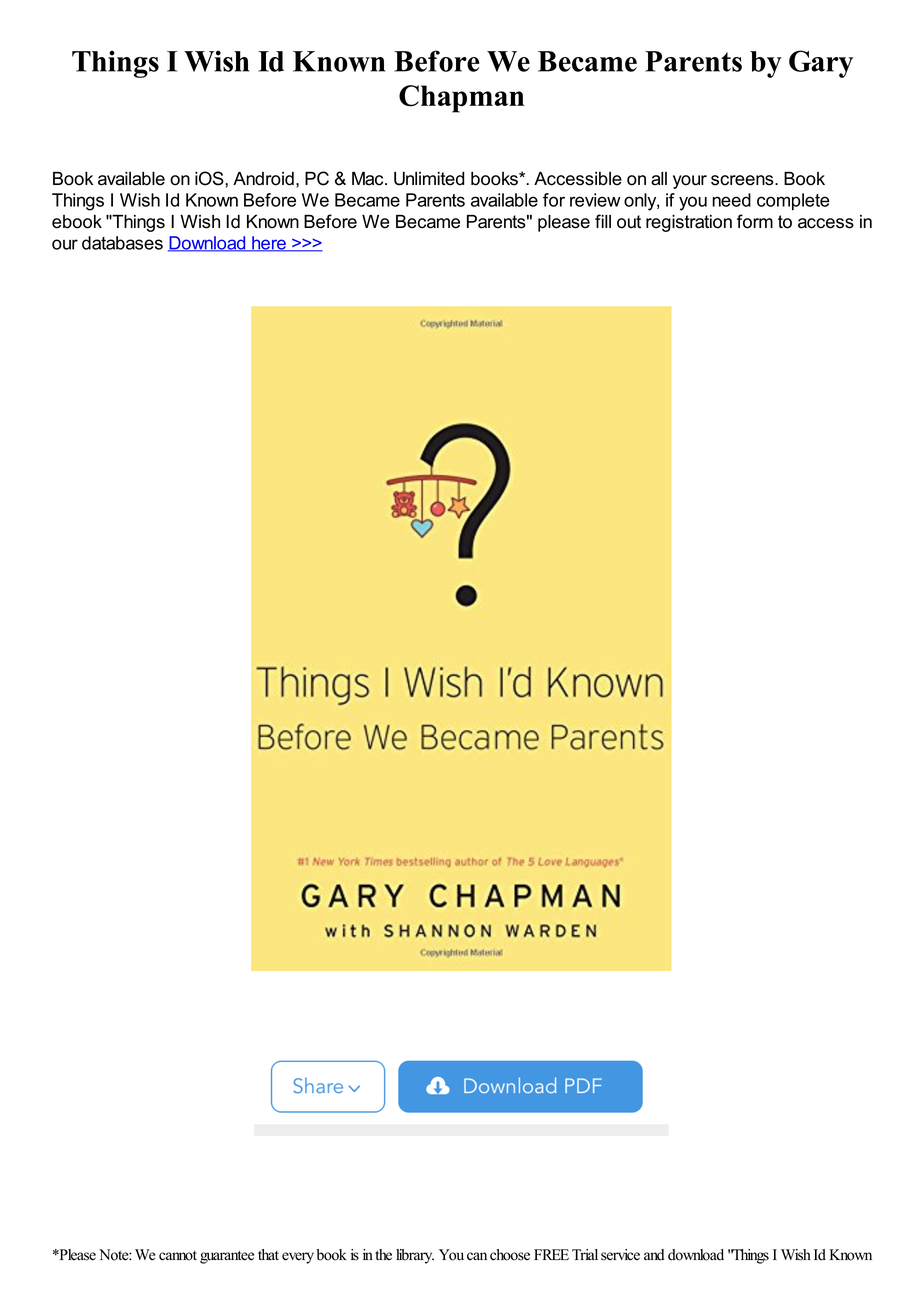 The height and width of the screenshot is (1308, 924). What do you see at coordinates (689, 223) in the screenshot?
I see `registration` at bounding box center [689, 223].
